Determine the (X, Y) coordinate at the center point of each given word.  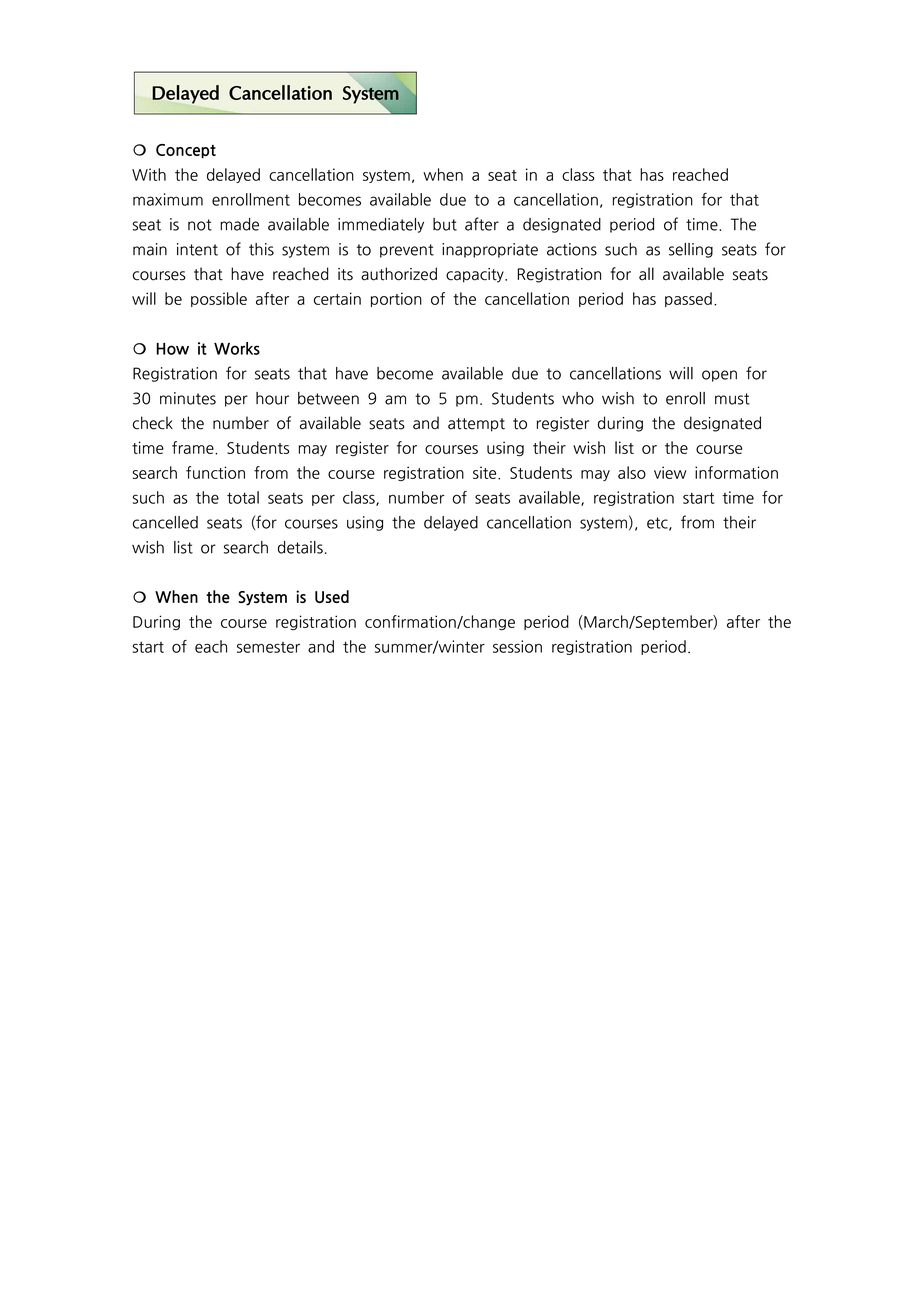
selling (691, 250)
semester (268, 647)
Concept (186, 151)
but (445, 224)
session (517, 646)
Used (332, 596)
